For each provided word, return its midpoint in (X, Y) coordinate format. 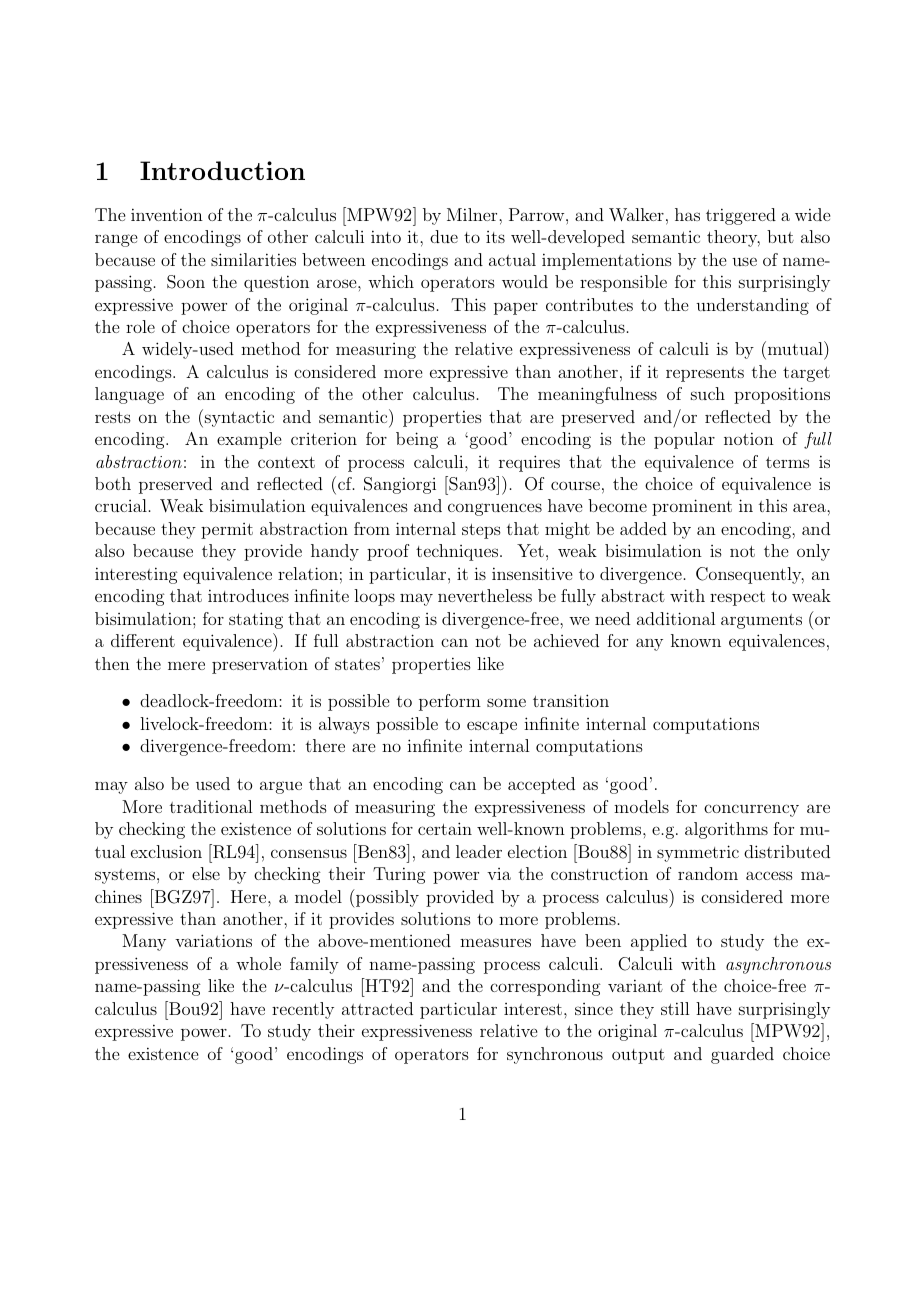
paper (516, 308)
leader (479, 851)
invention (167, 214)
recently (303, 1010)
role (140, 326)
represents (705, 374)
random (708, 873)
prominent (692, 507)
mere (186, 665)
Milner (473, 214)
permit (227, 531)
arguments (761, 621)
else (206, 873)
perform (450, 702)
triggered (741, 216)
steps (481, 531)
